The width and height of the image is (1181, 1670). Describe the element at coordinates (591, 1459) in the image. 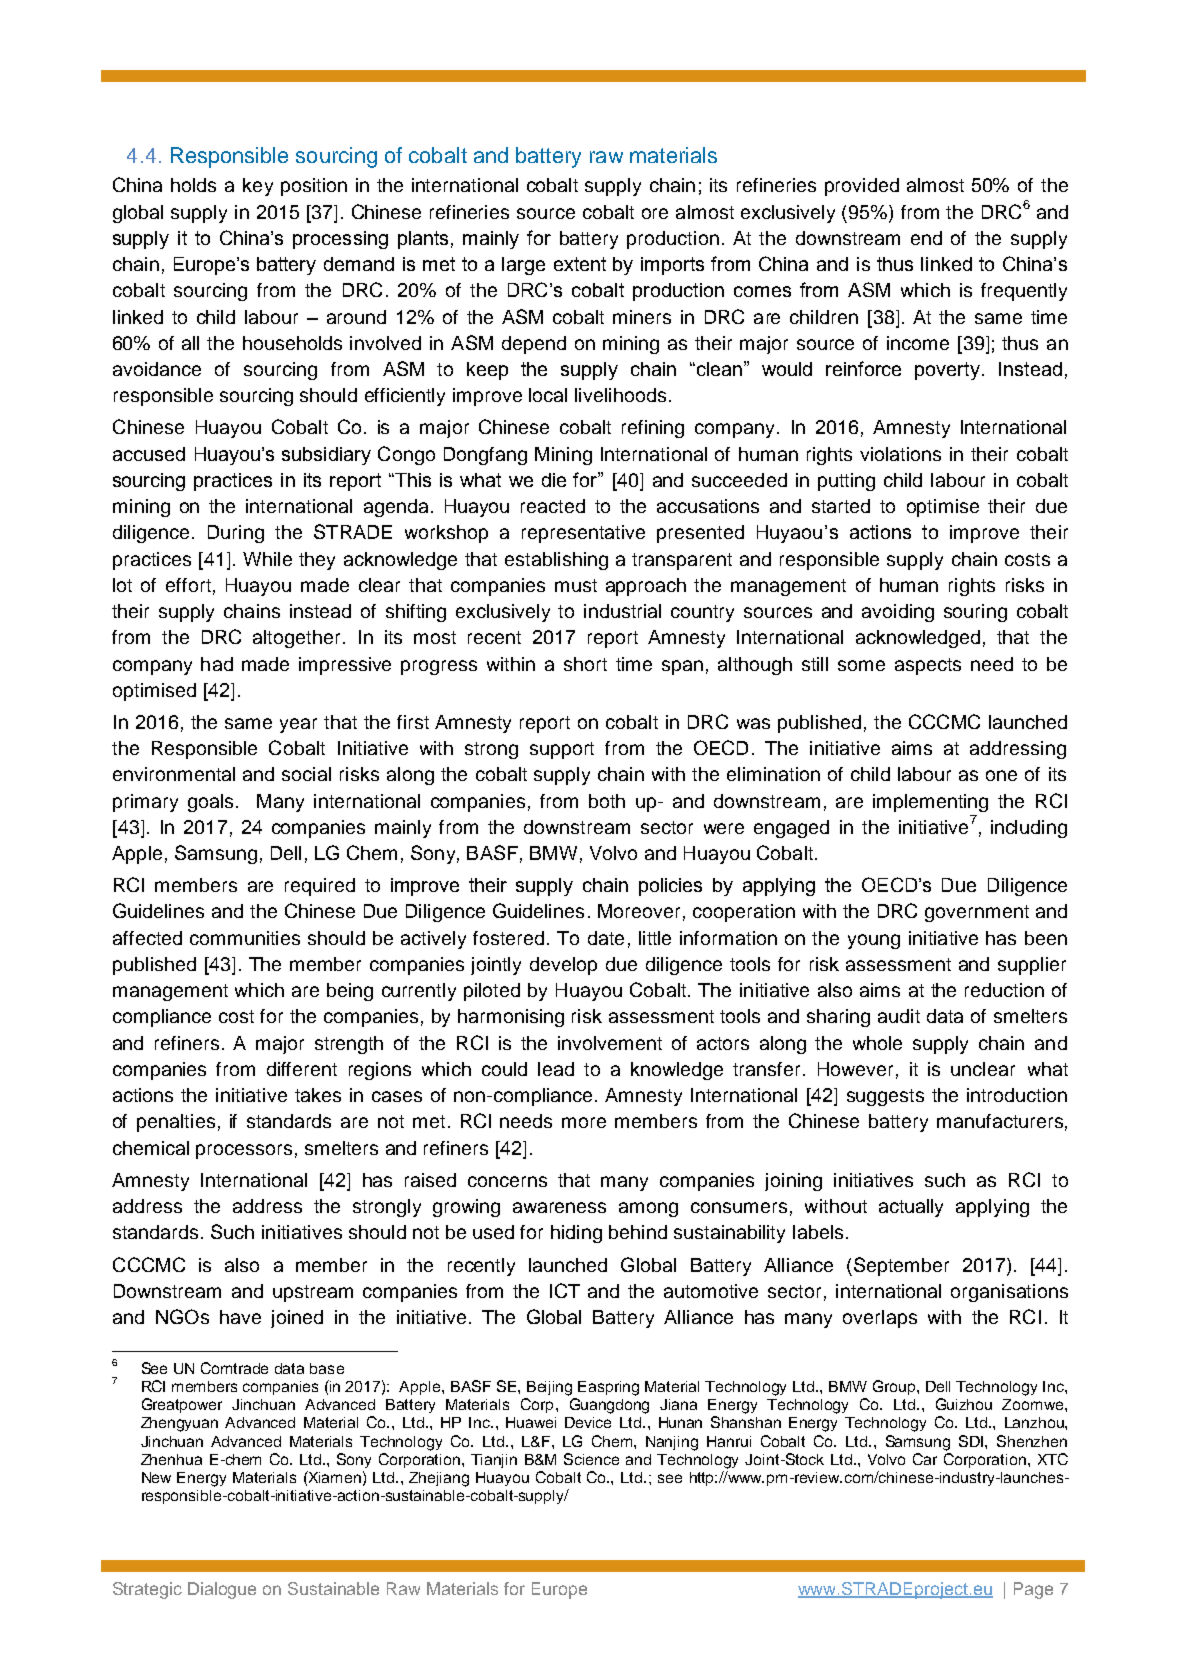

I see `Science` at that location.
